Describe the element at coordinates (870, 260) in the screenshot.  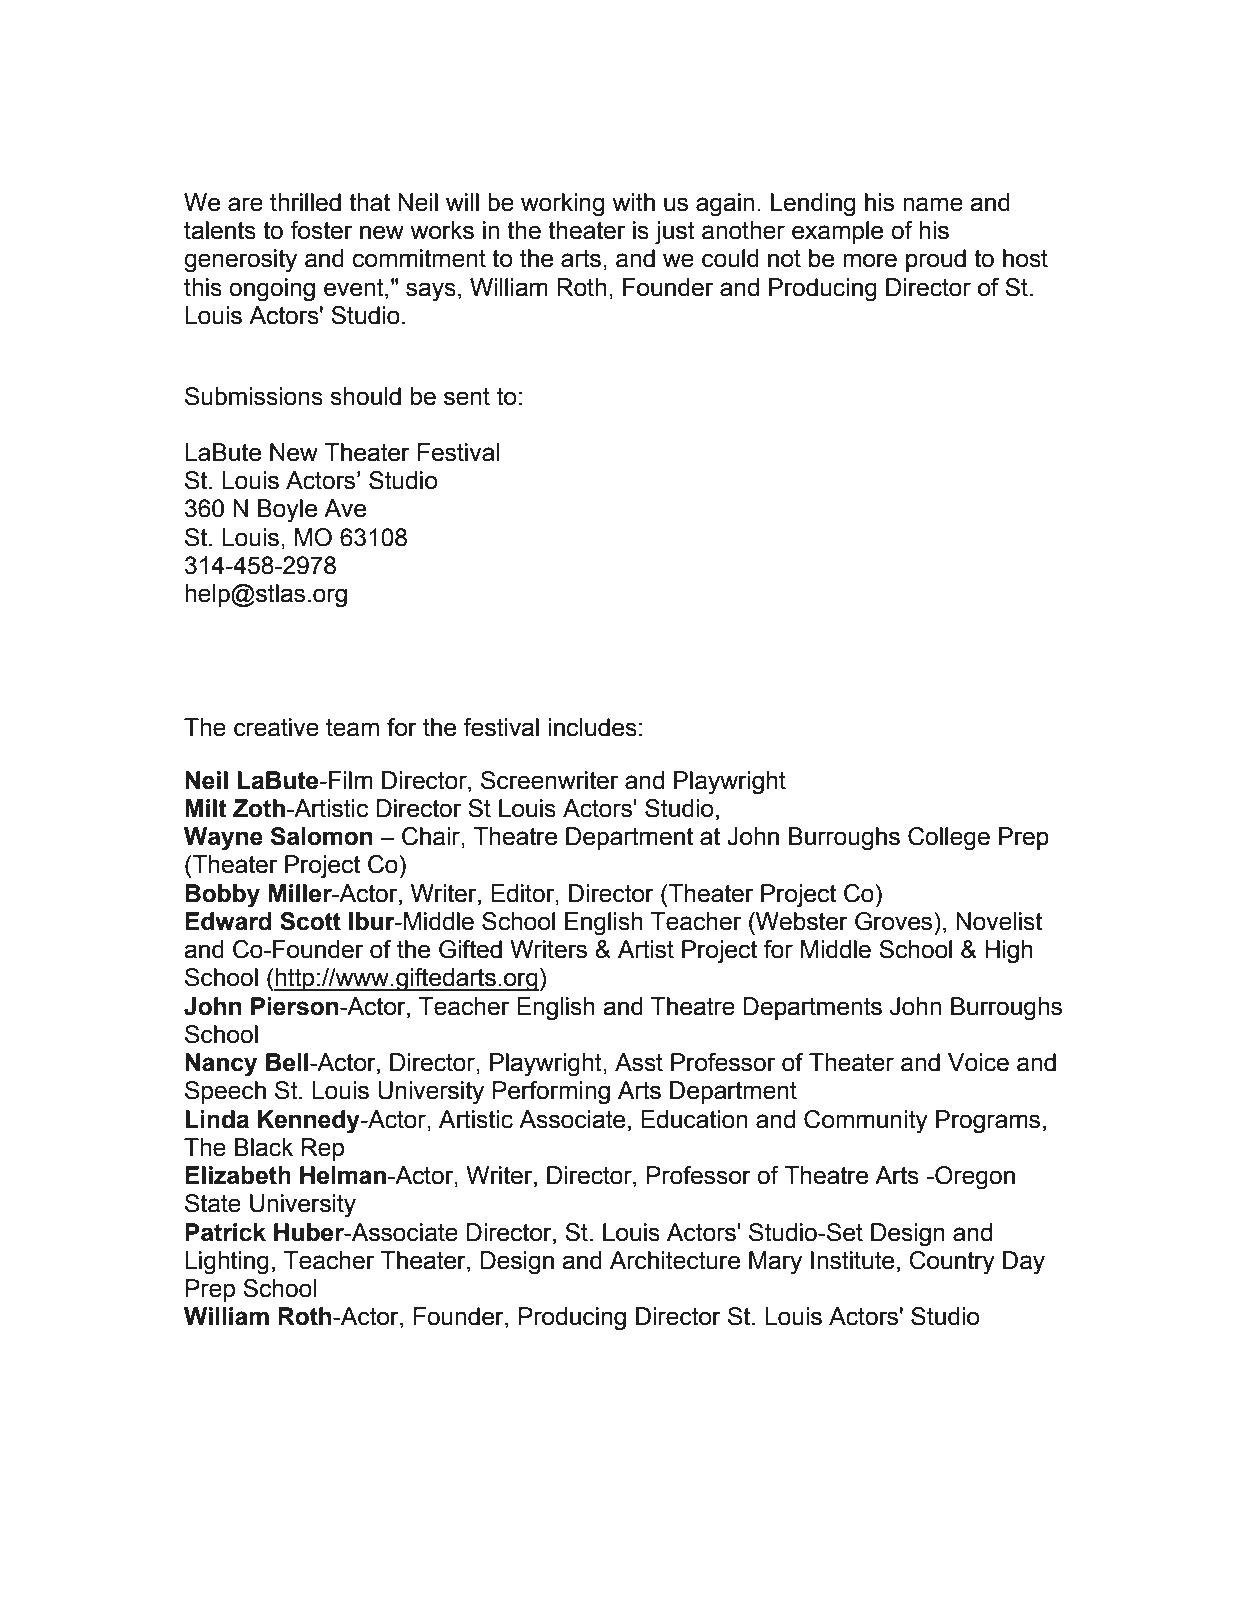
I see `more` at that location.
